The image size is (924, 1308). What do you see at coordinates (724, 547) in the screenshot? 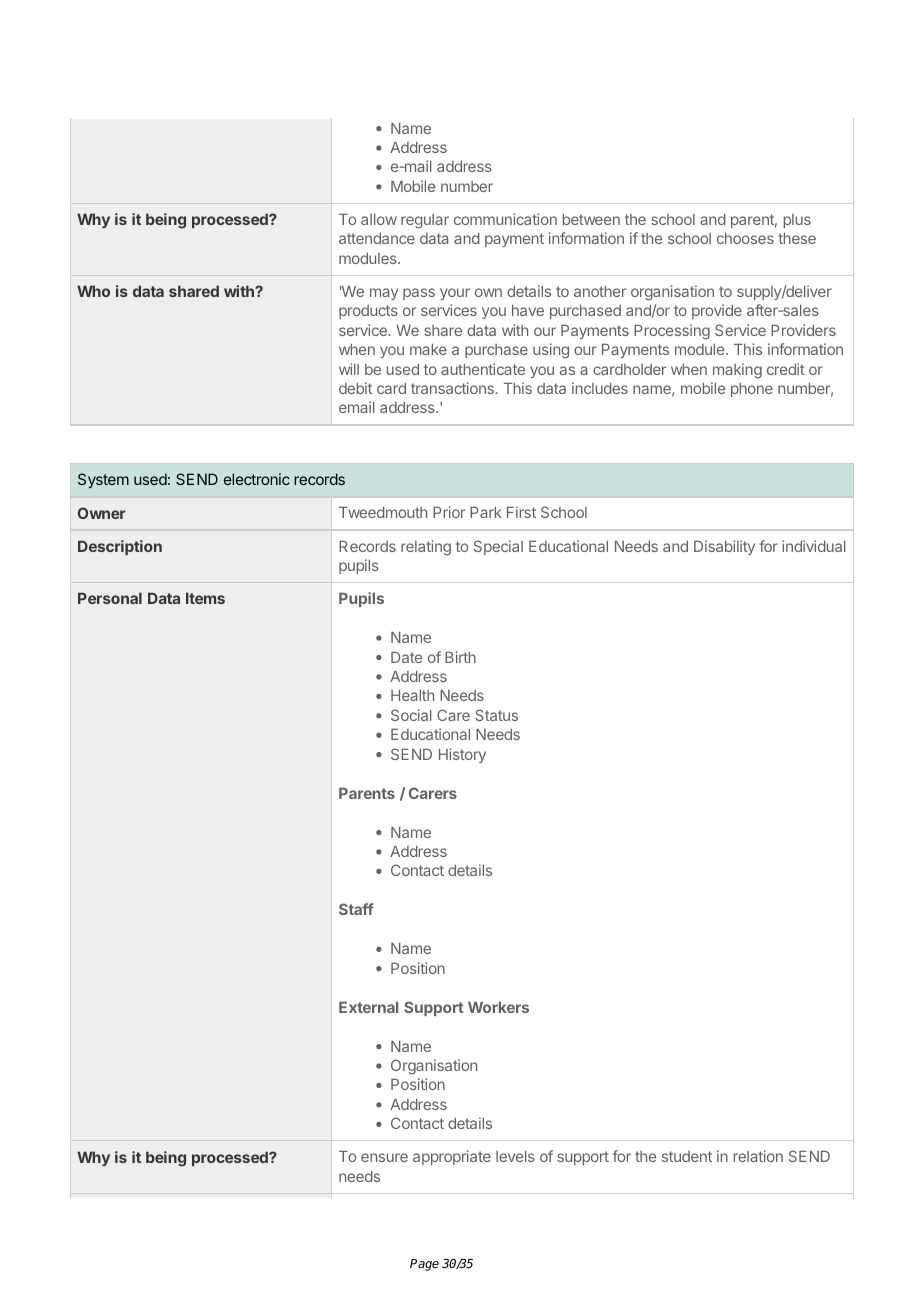
I see `Disability` at bounding box center [724, 547].
